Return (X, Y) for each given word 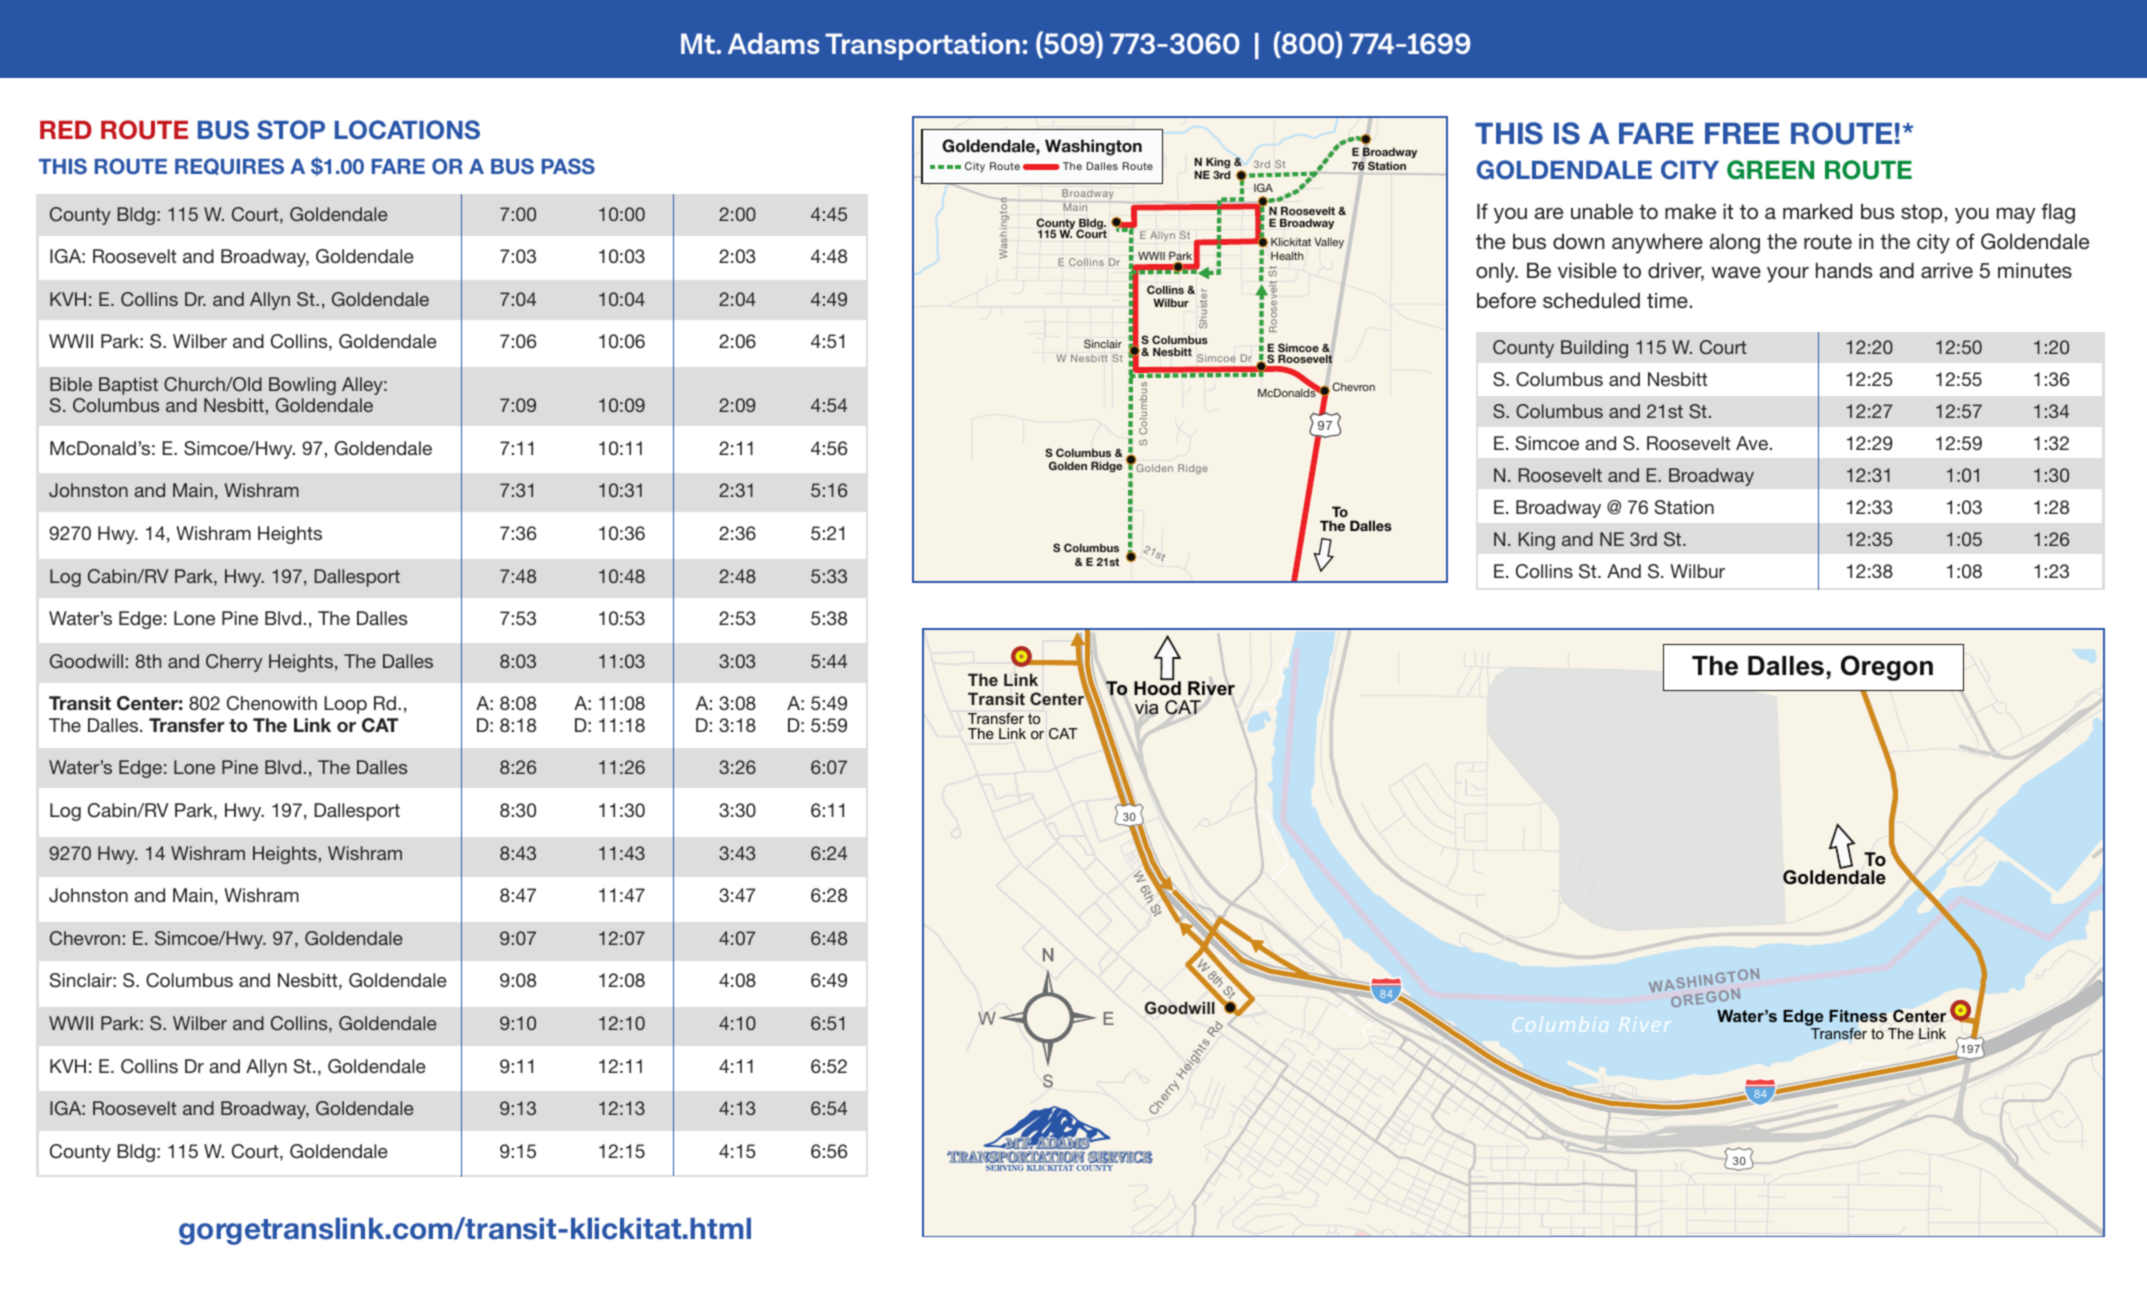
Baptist (128, 386)
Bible (71, 384)
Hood (1157, 687)
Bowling (302, 386)
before (1506, 300)
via (1146, 707)
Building (1594, 349)
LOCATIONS (407, 130)
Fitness (1858, 1016)
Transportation (922, 46)
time (1667, 300)
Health (1287, 256)
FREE (1742, 133)
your (1788, 274)
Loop (345, 705)
